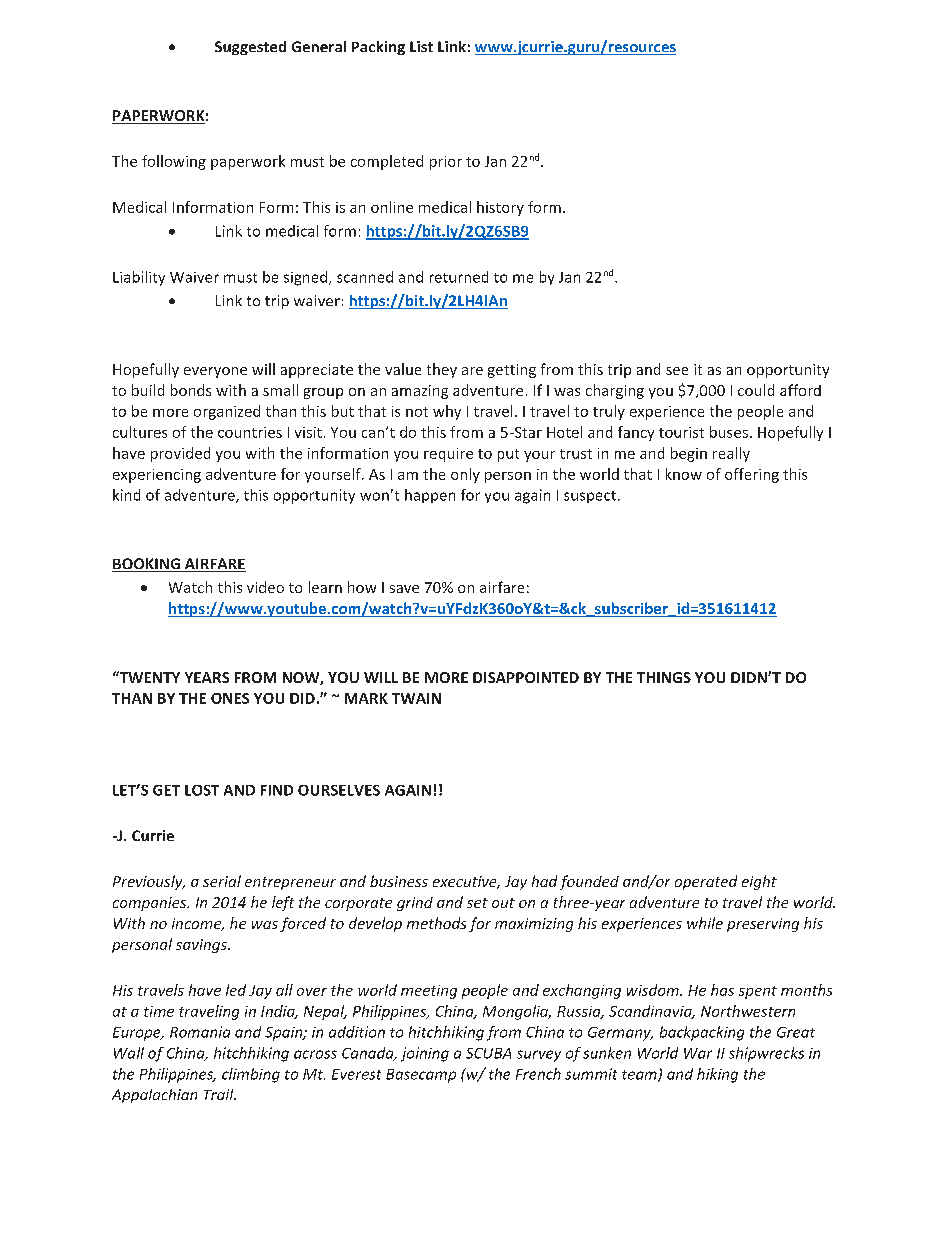  I want to click on ONES, so click(230, 698).
